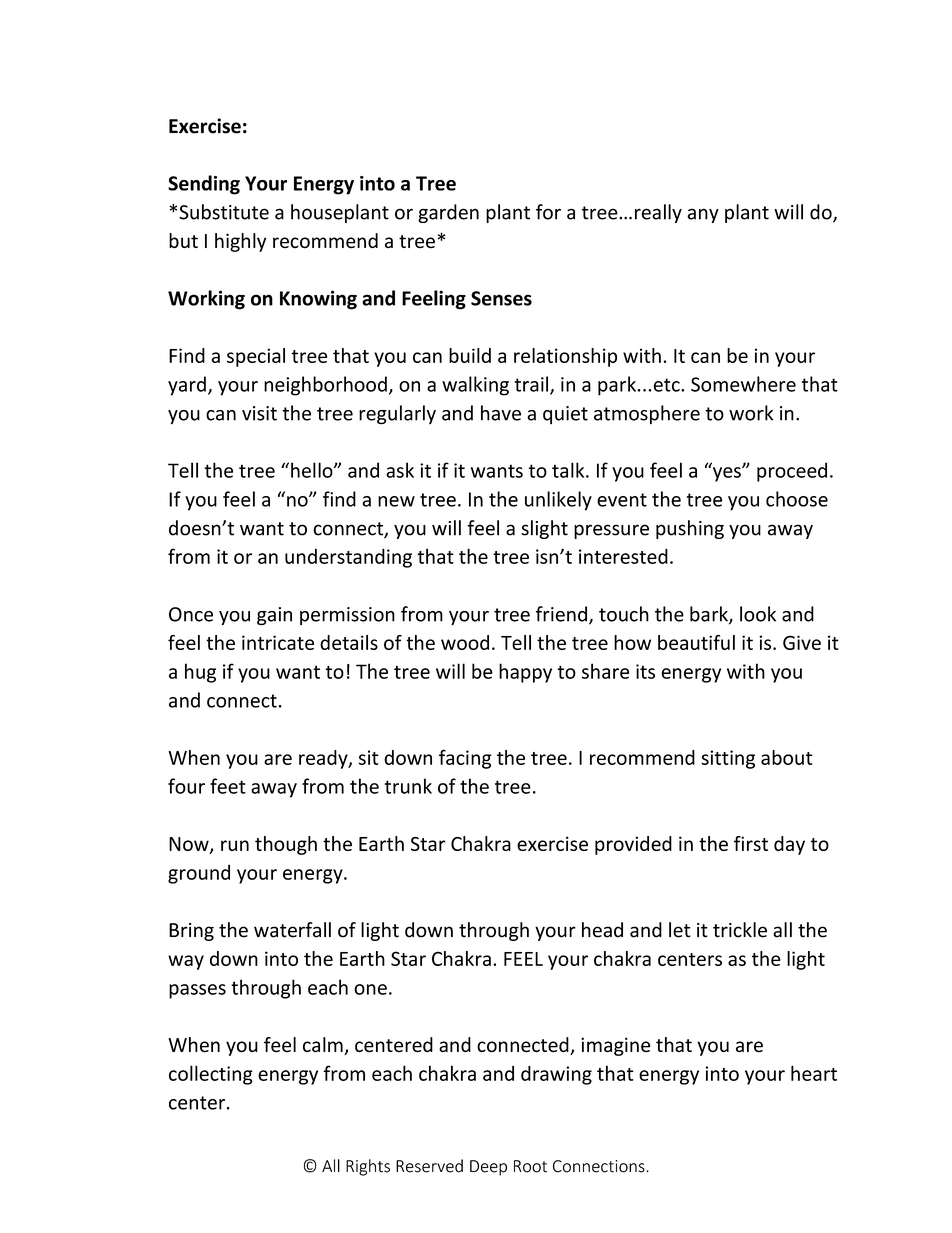 This page has height=1233, width=952. What do you see at coordinates (278, 642) in the page?
I see `intricate` at bounding box center [278, 642].
